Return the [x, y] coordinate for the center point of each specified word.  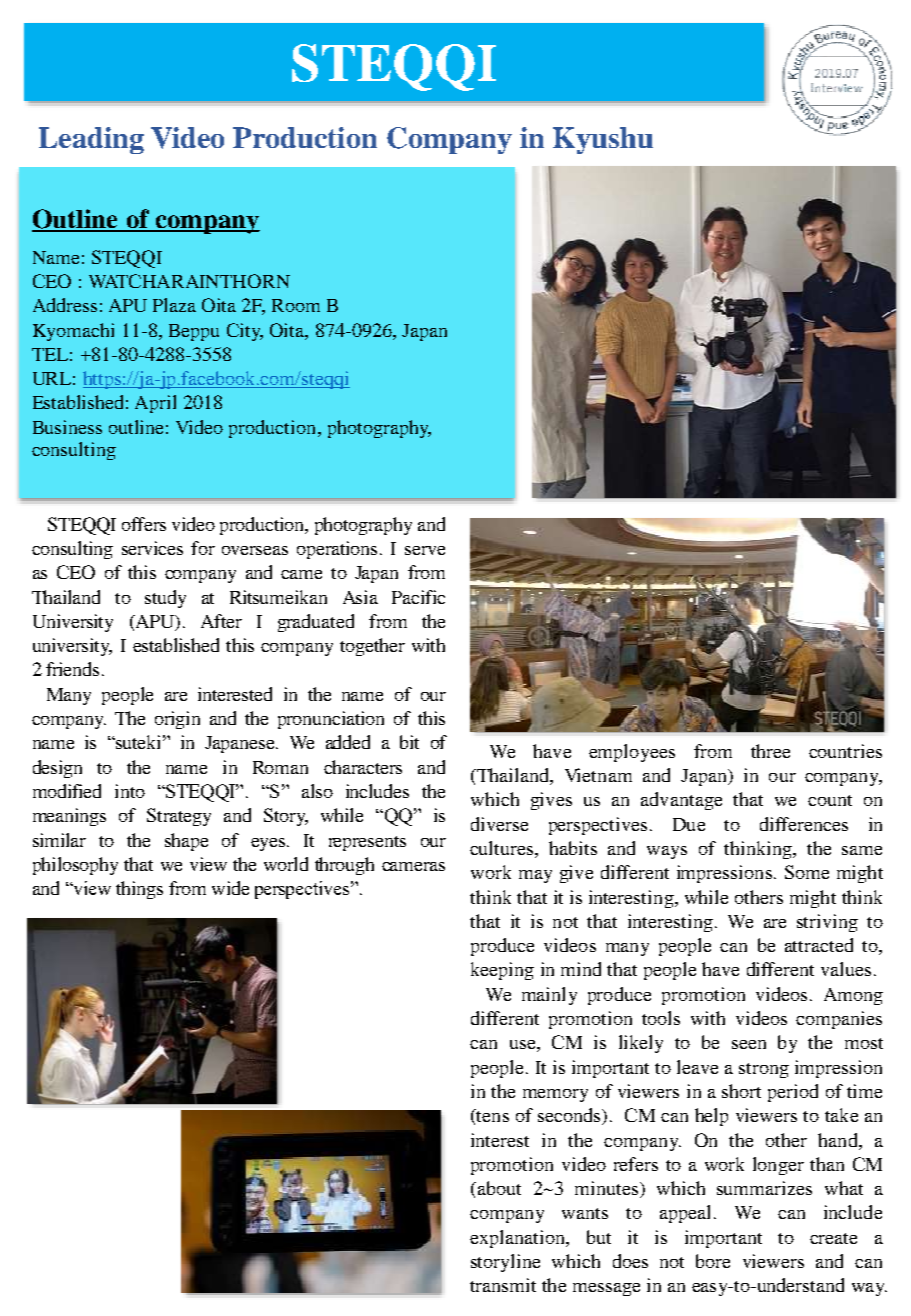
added [348, 742]
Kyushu [603, 140]
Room [296, 305]
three [770, 751]
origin [177, 720]
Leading [91, 140]
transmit [503, 1285]
